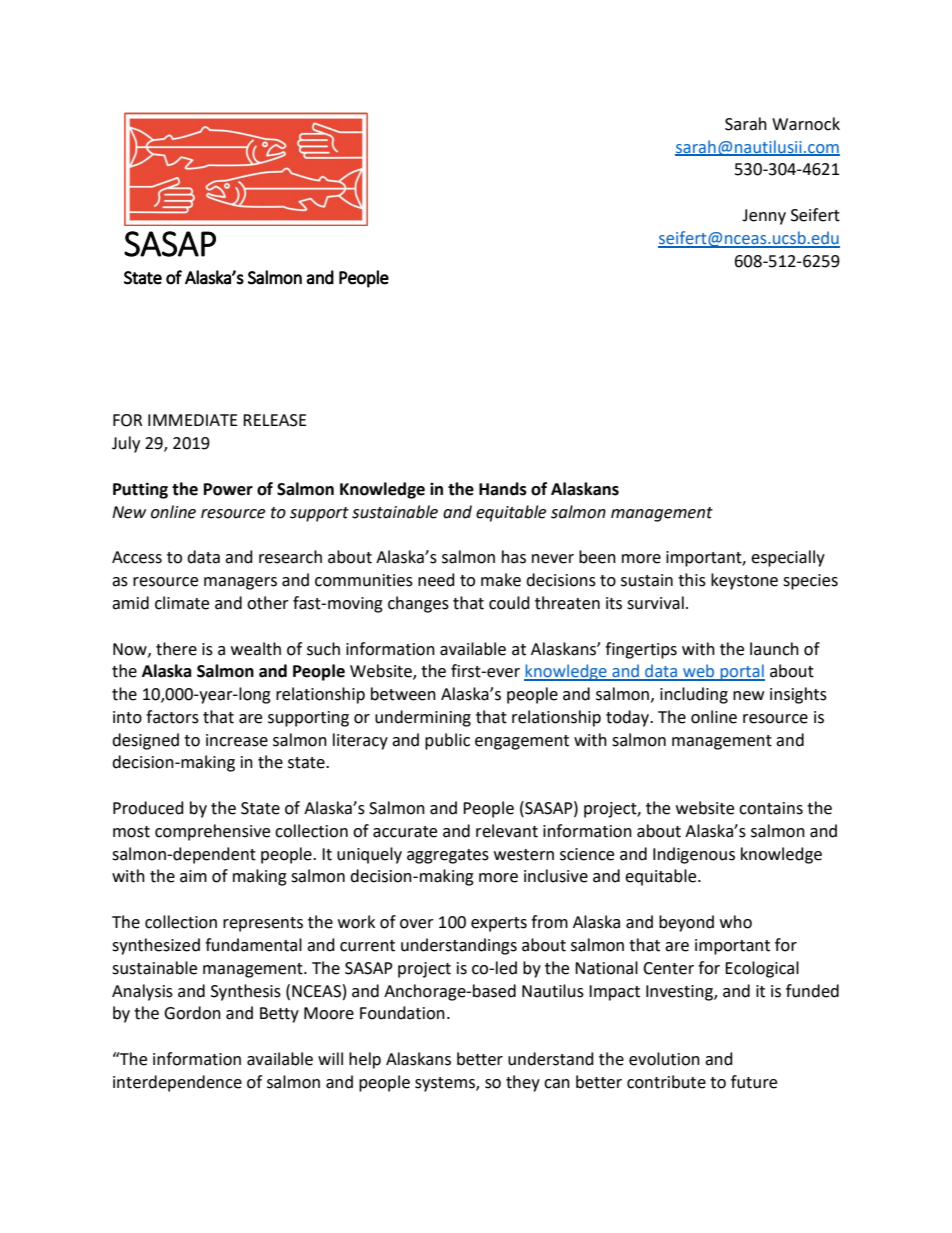 The image size is (952, 1233). Describe the element at coordinates (788, 558) in the document. I see `especially` at that location.
